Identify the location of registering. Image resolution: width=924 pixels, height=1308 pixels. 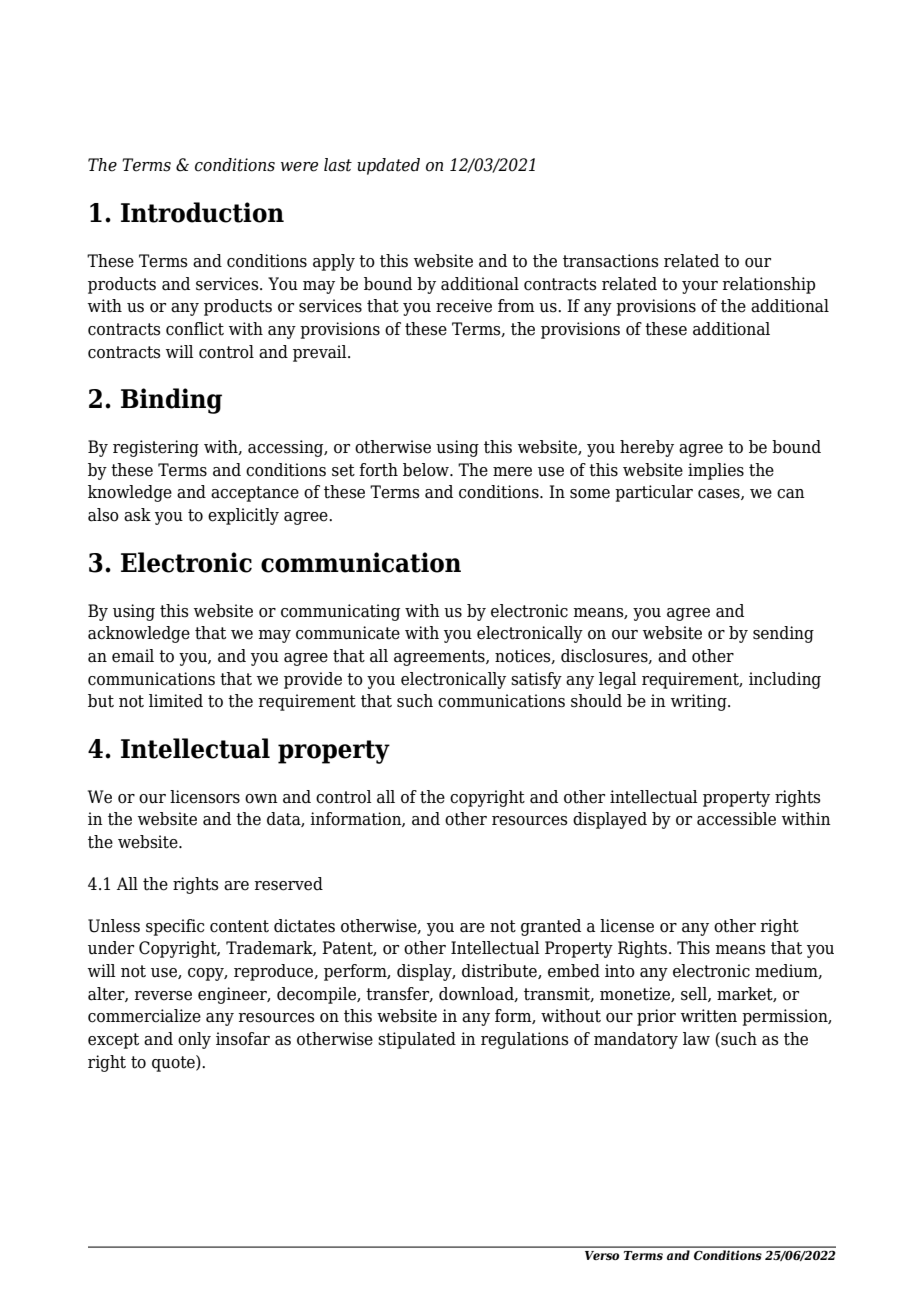
(156, 448).
